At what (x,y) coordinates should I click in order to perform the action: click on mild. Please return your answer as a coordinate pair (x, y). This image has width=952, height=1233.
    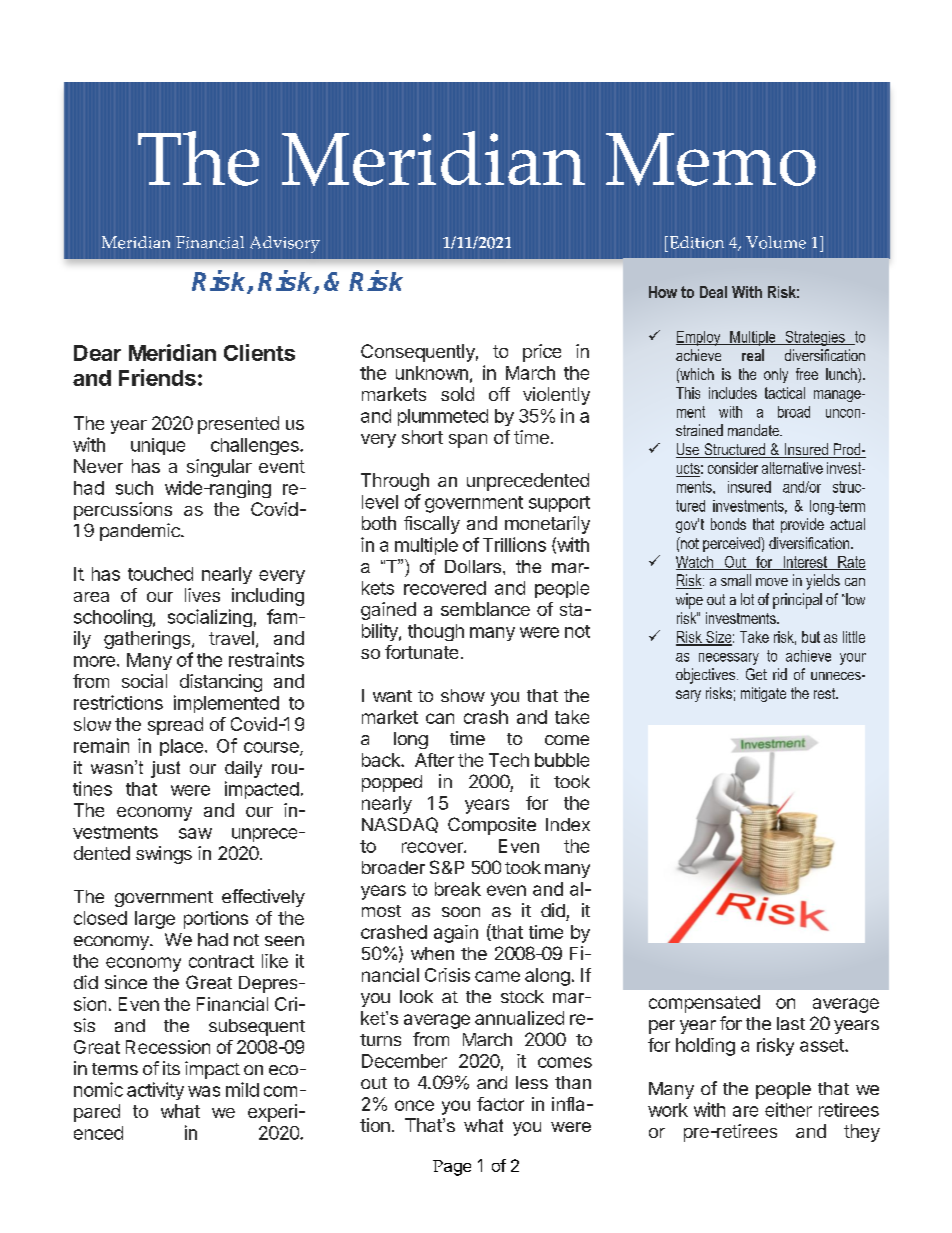
    Looking at the image, I should click on (242, 1089).
